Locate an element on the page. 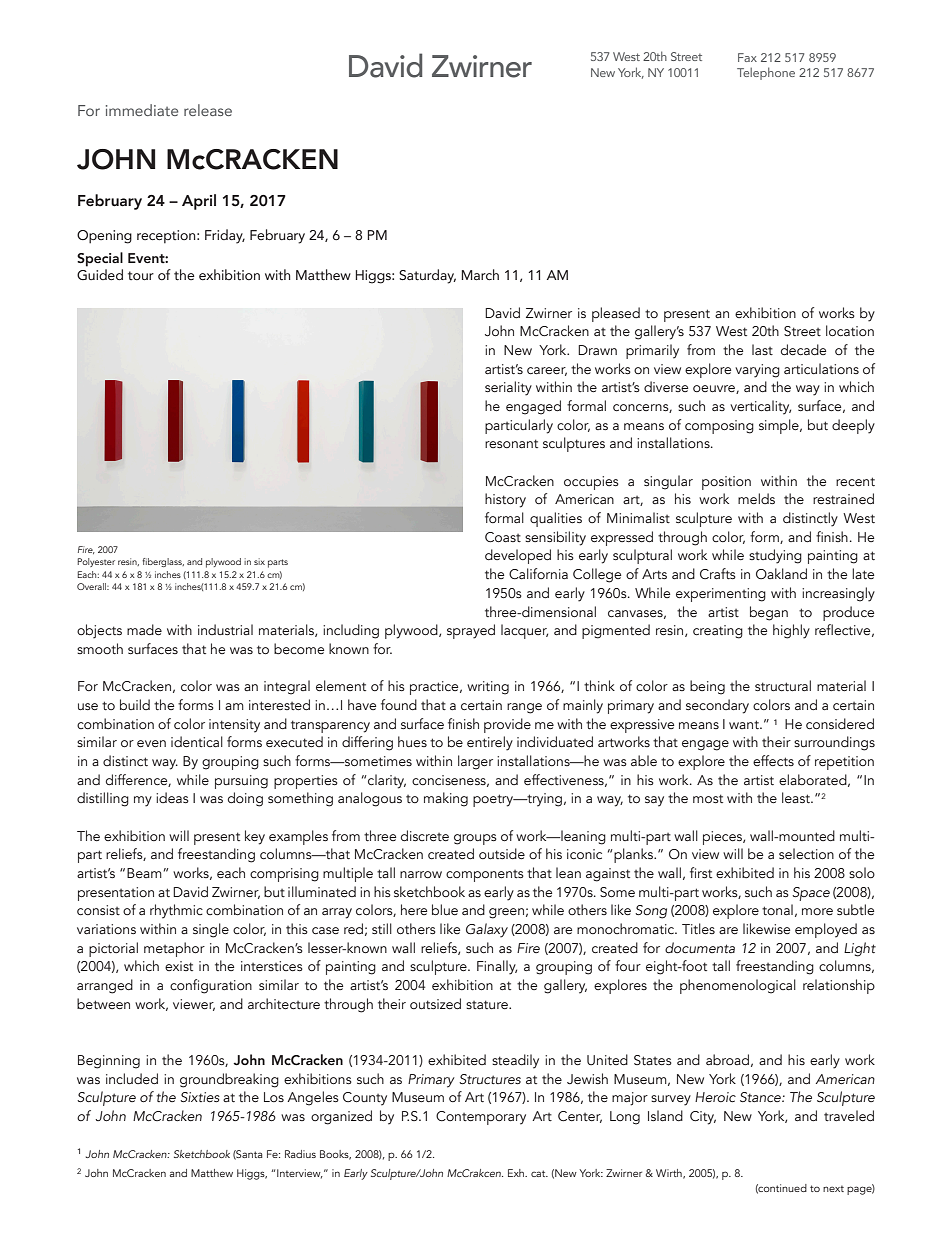  Sixties is located at coordinates (200, 1097).
